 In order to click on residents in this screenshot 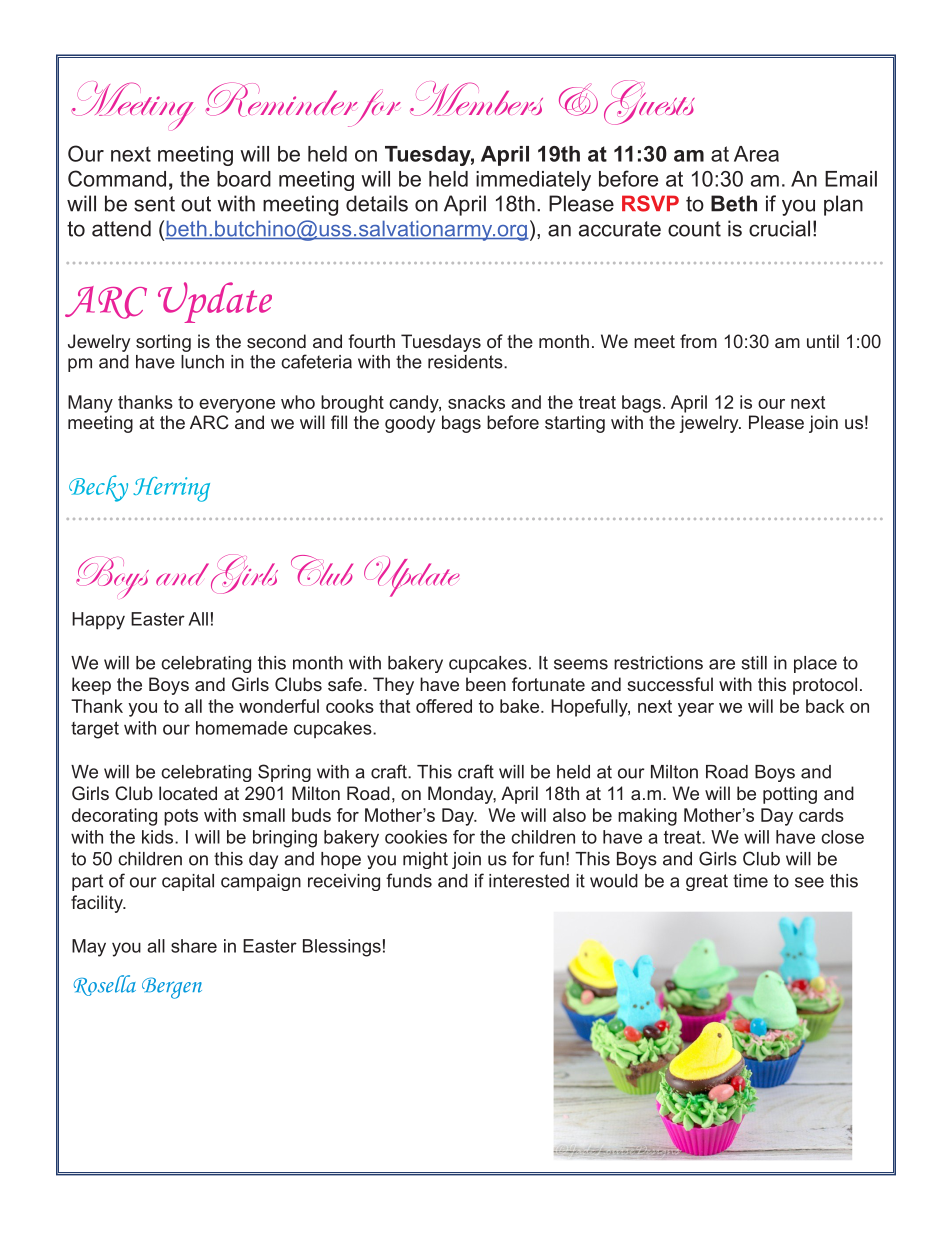, I will do `click(466, 362)`.
